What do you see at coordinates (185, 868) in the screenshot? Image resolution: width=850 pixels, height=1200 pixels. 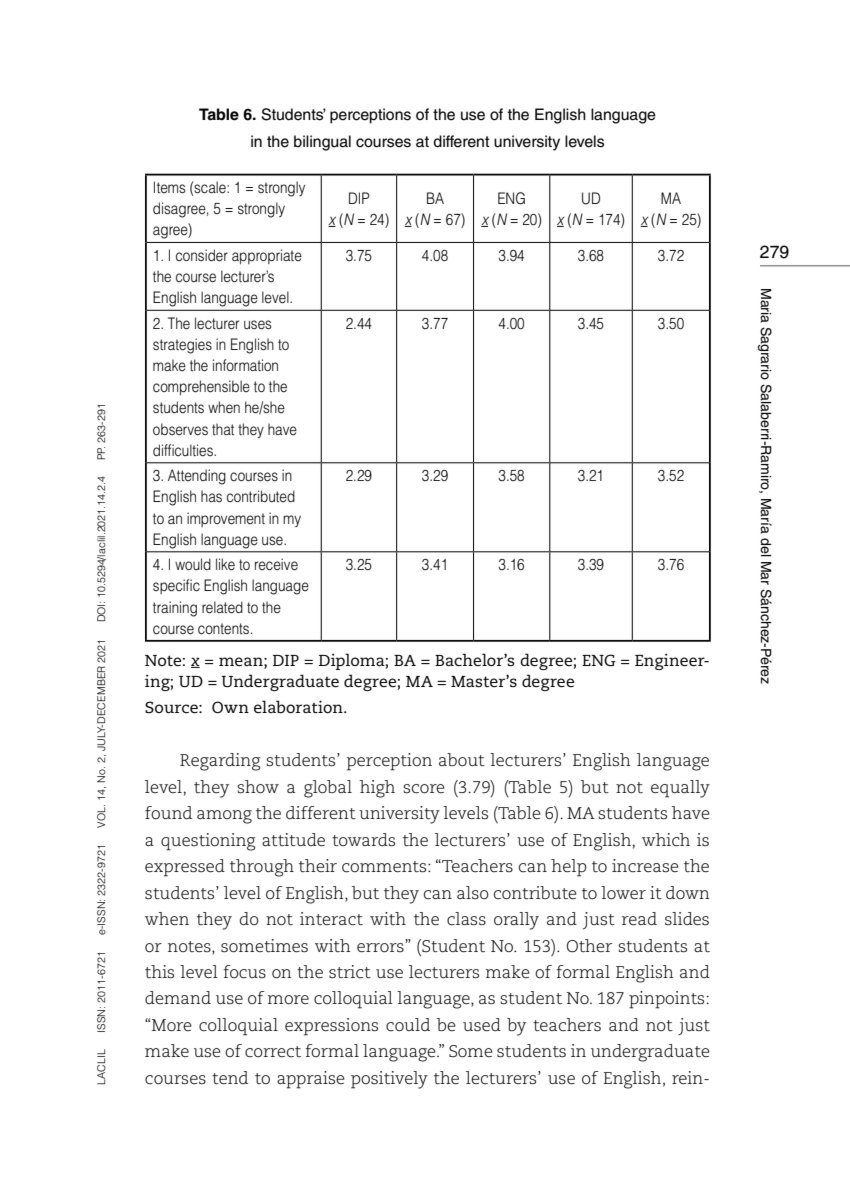 I see `expressed` at bounding box center [185, 868].
